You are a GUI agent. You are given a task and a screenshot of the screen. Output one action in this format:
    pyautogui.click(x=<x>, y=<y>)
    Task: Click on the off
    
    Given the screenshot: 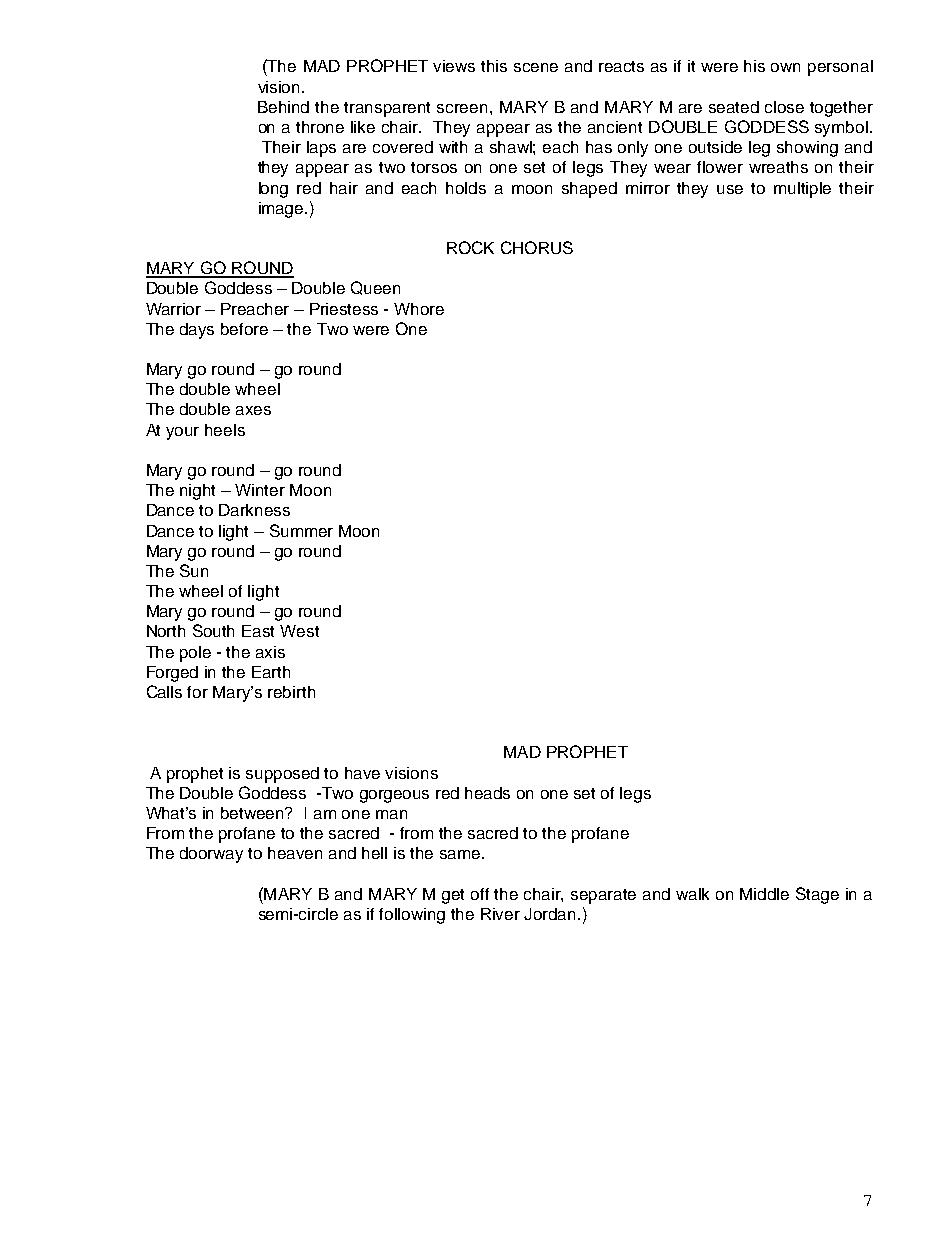 What is the action you would take?
    pyautogui.click(x=480, y=894)
